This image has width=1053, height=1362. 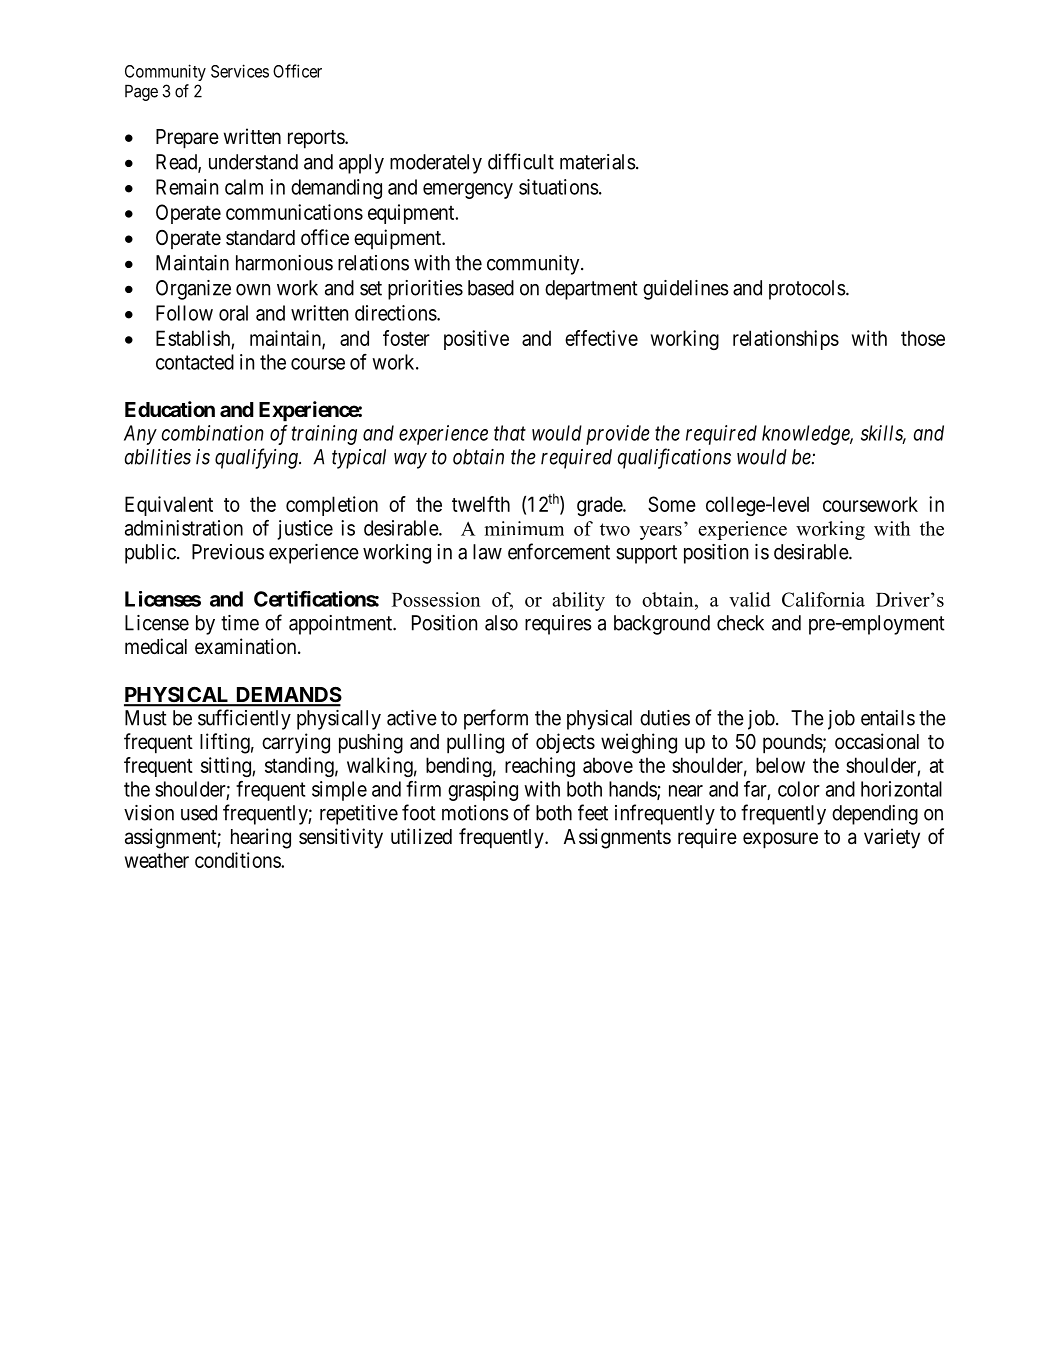 I want to click on exposure, so click(x=780, y=840).
